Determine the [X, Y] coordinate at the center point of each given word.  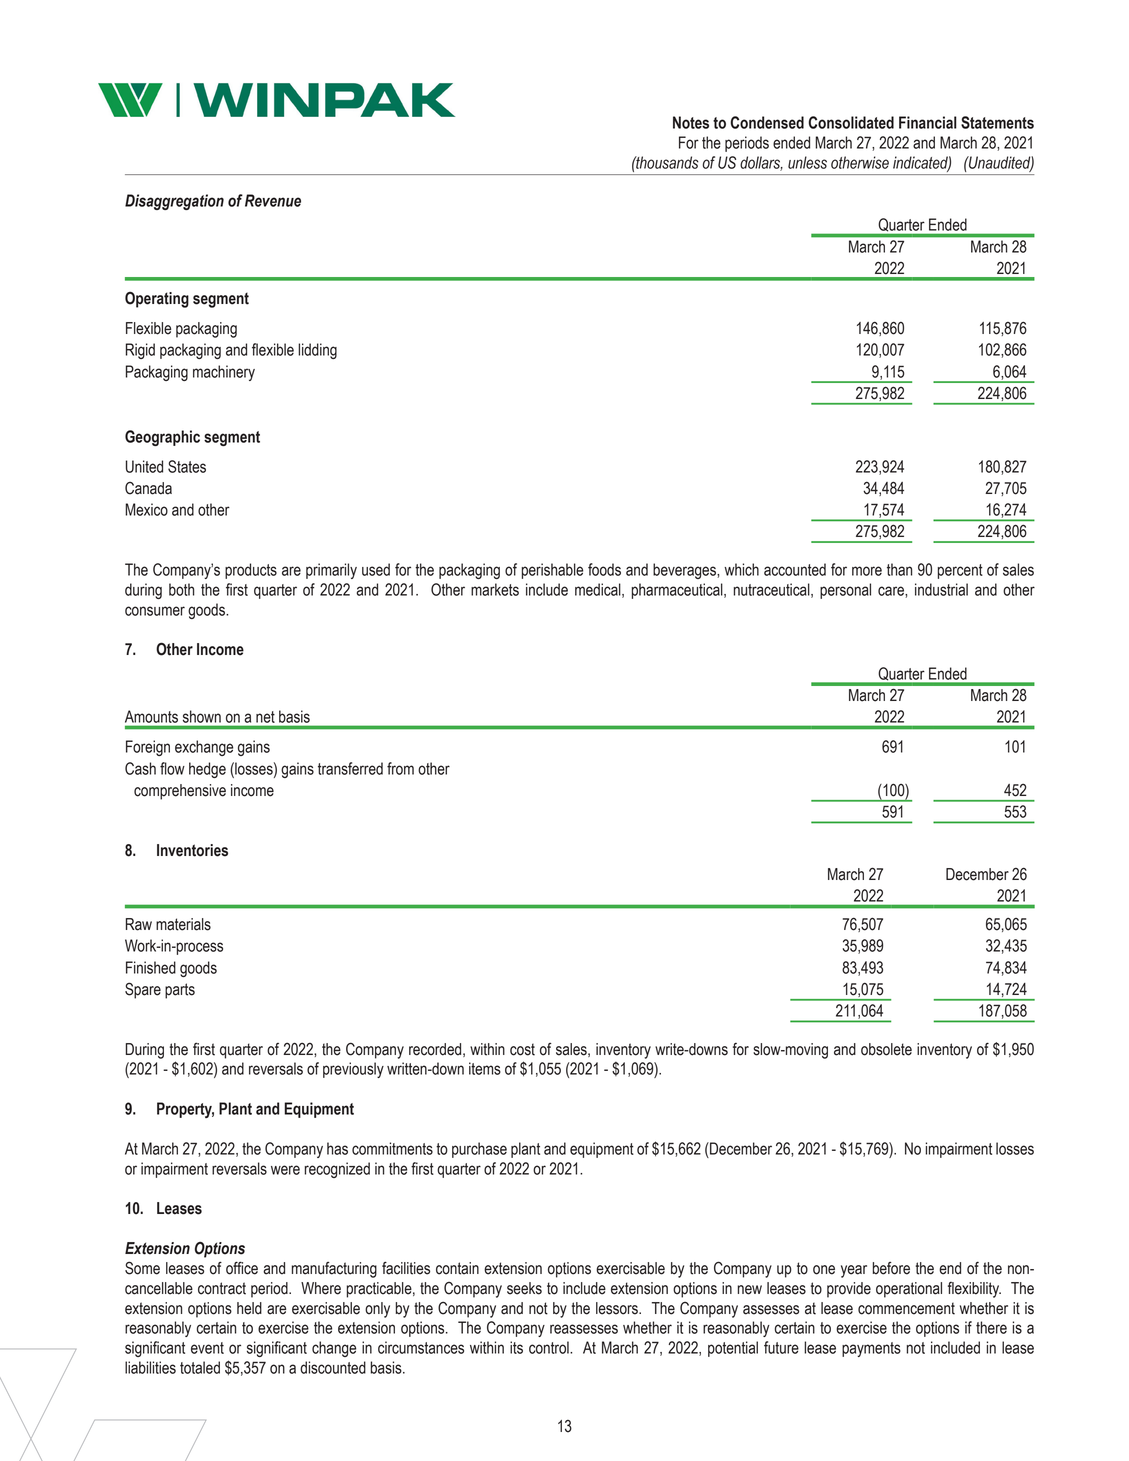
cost [522, 1049]
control [550, 1347]
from [400, 768]
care [892, 592]
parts [180, 991]
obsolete [886, 1049]
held [249, 1308]
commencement [906, 1308]
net [265, 717]
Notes [691, 122]
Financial [928, 122]
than [899, 569]
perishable [552, 571]
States [187, 466]
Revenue [273, 200]
